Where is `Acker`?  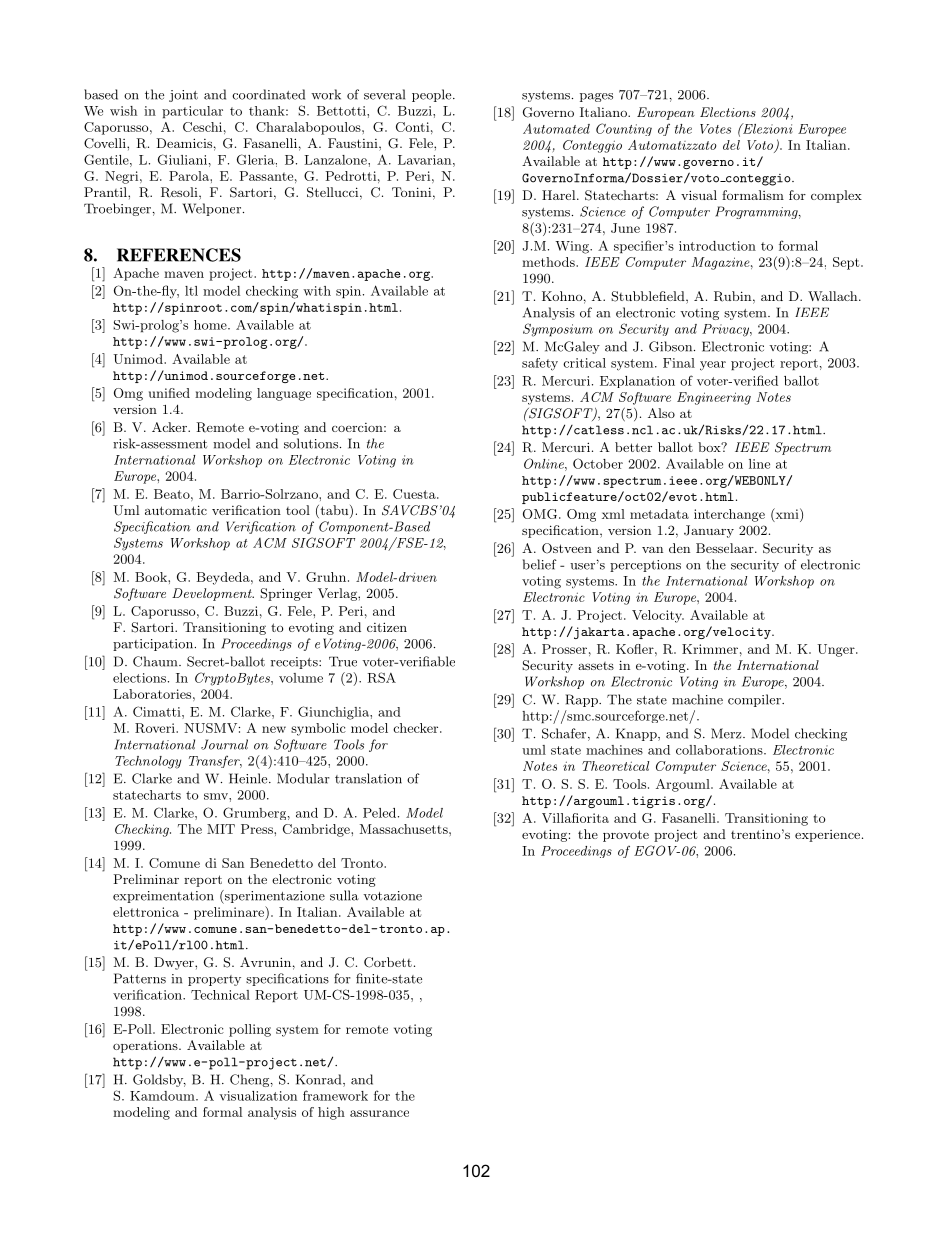 Acker is located at coordinates (170, 427).
